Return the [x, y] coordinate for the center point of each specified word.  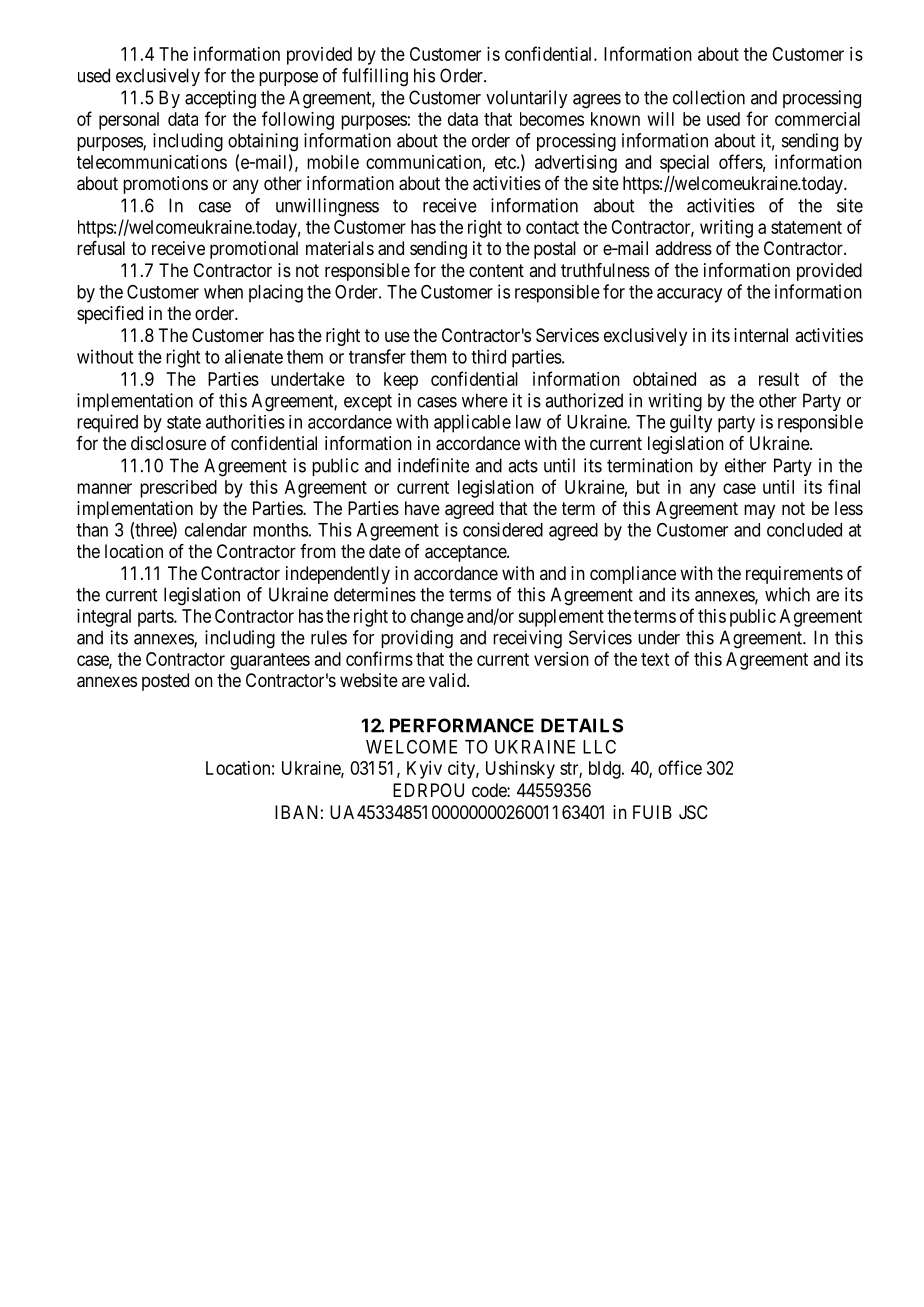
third [488, 356]
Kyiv [424, 770]
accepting [220, 99]
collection [709, 97]
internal [761, 335]
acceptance [466, 553]
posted [165, 682]
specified [110, 315]
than [92, 530]
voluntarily [526, 99]
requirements [794, 575]
